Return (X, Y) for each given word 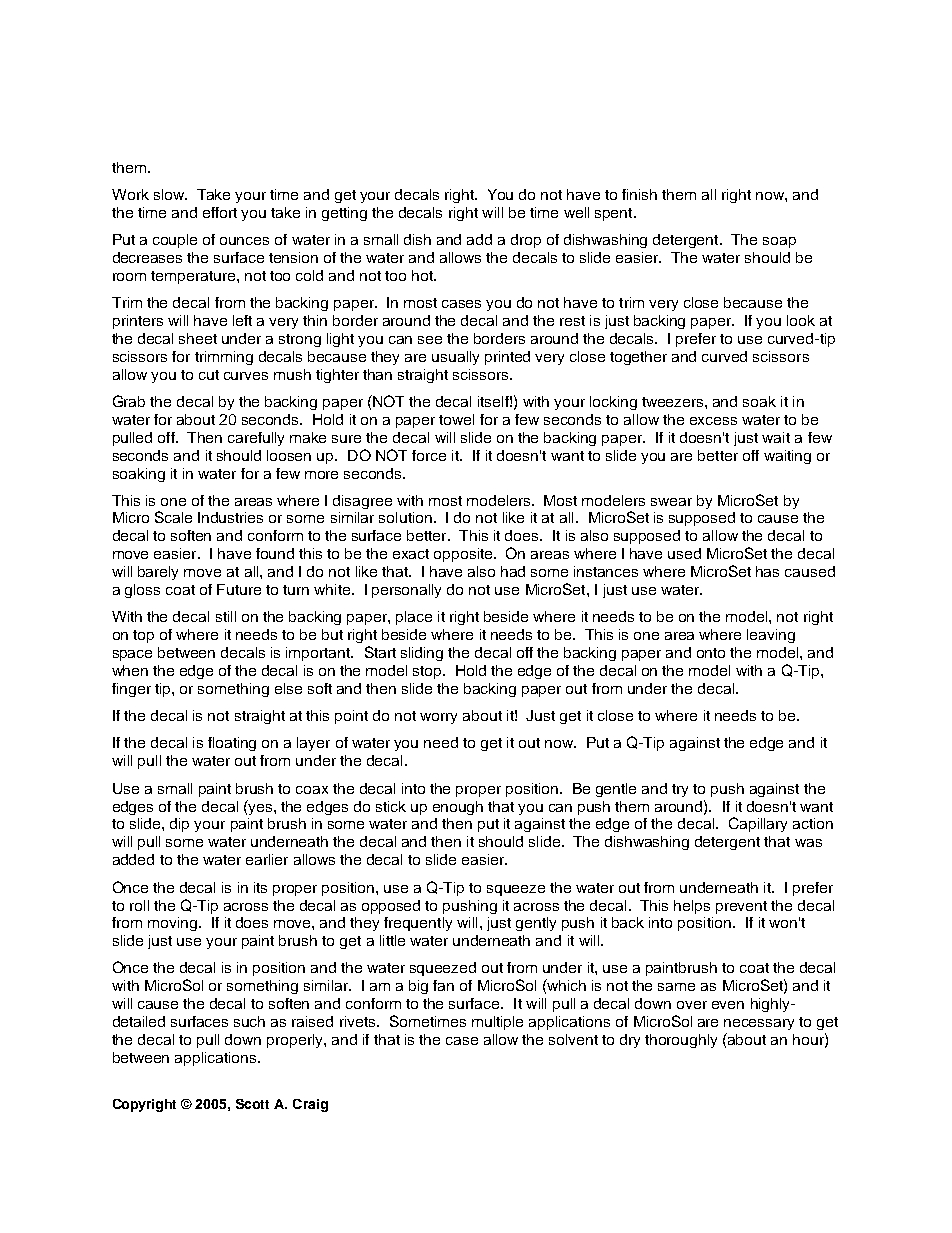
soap (779, 242)
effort (220, 212)
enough (458, 808)
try (680, 790)
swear (671, 502)
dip (179, 825)
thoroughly (681, 1041)
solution (405, 517)
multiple (497, 1023)
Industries (230, 517)
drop (526, 241)
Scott (252, 1104)
